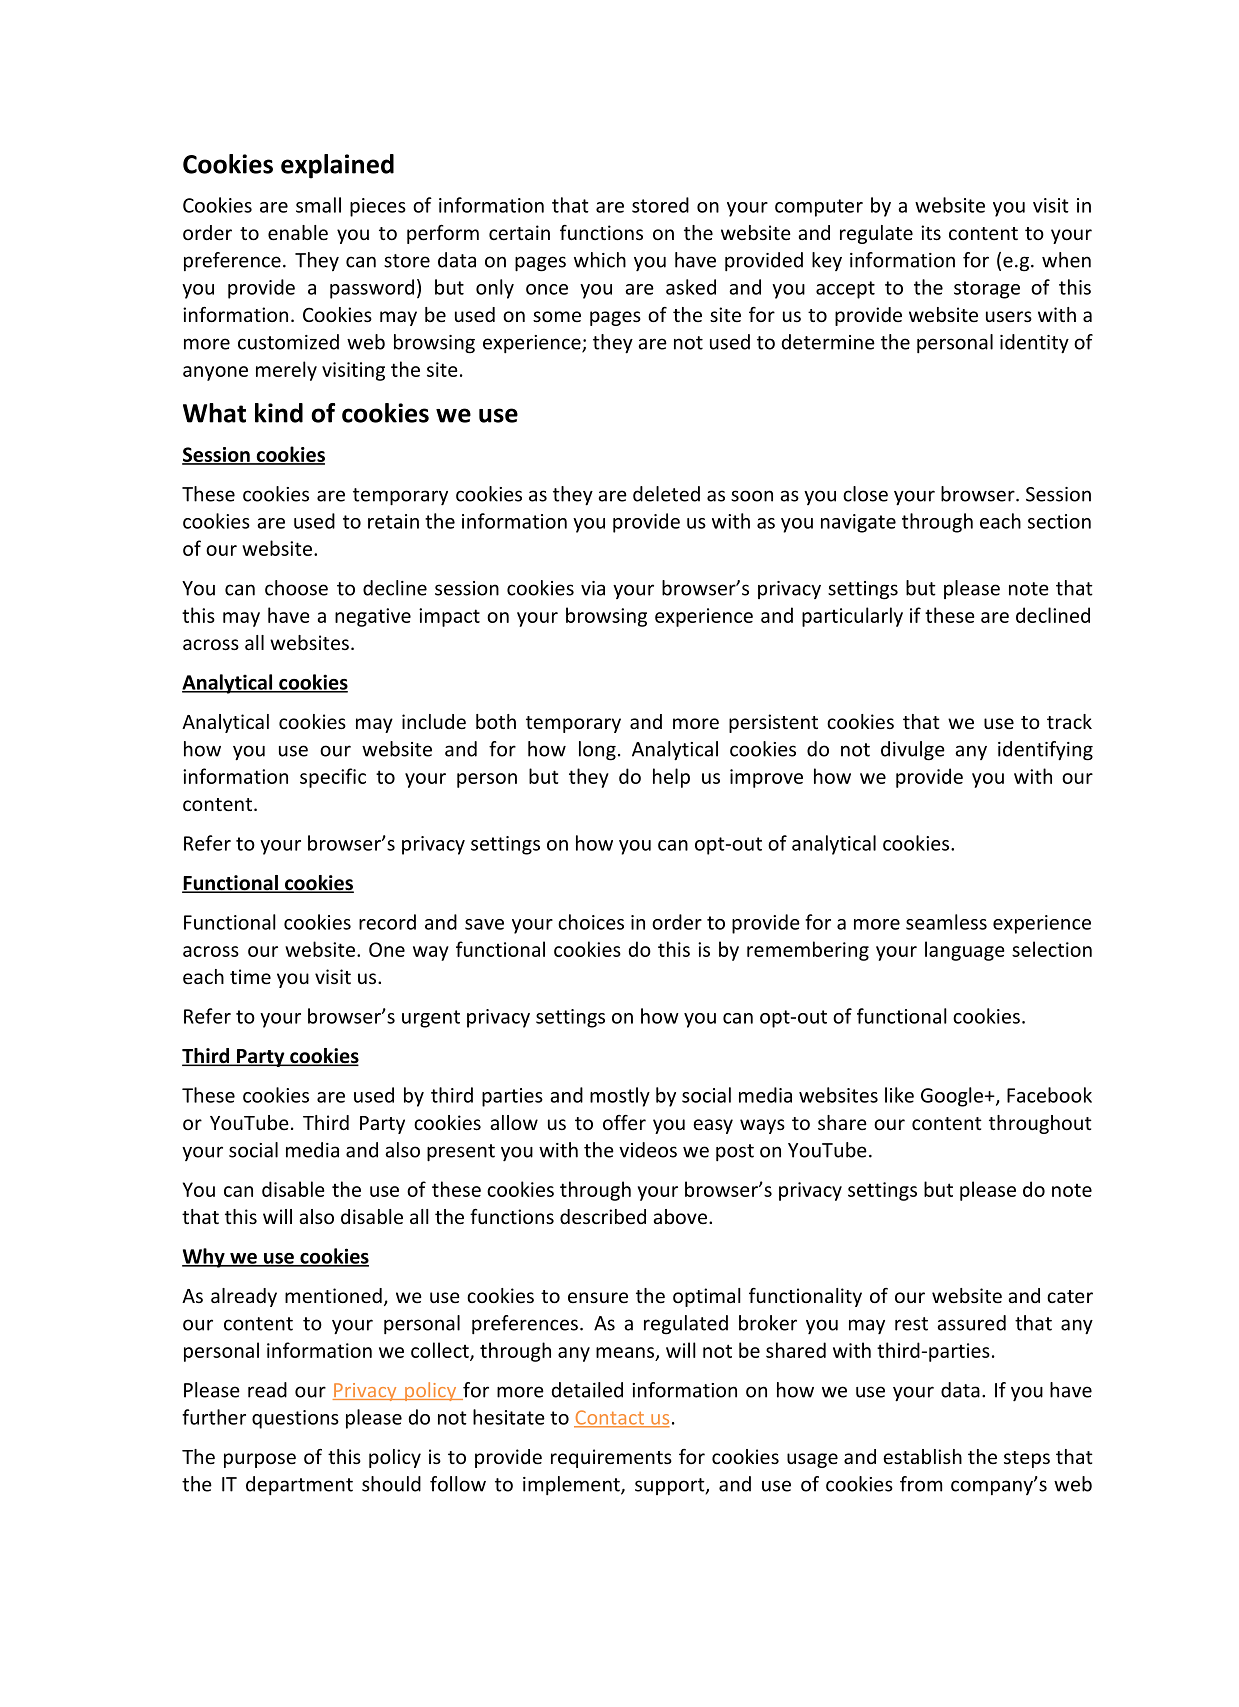  I want to click on questions, so click(295, 1419).
